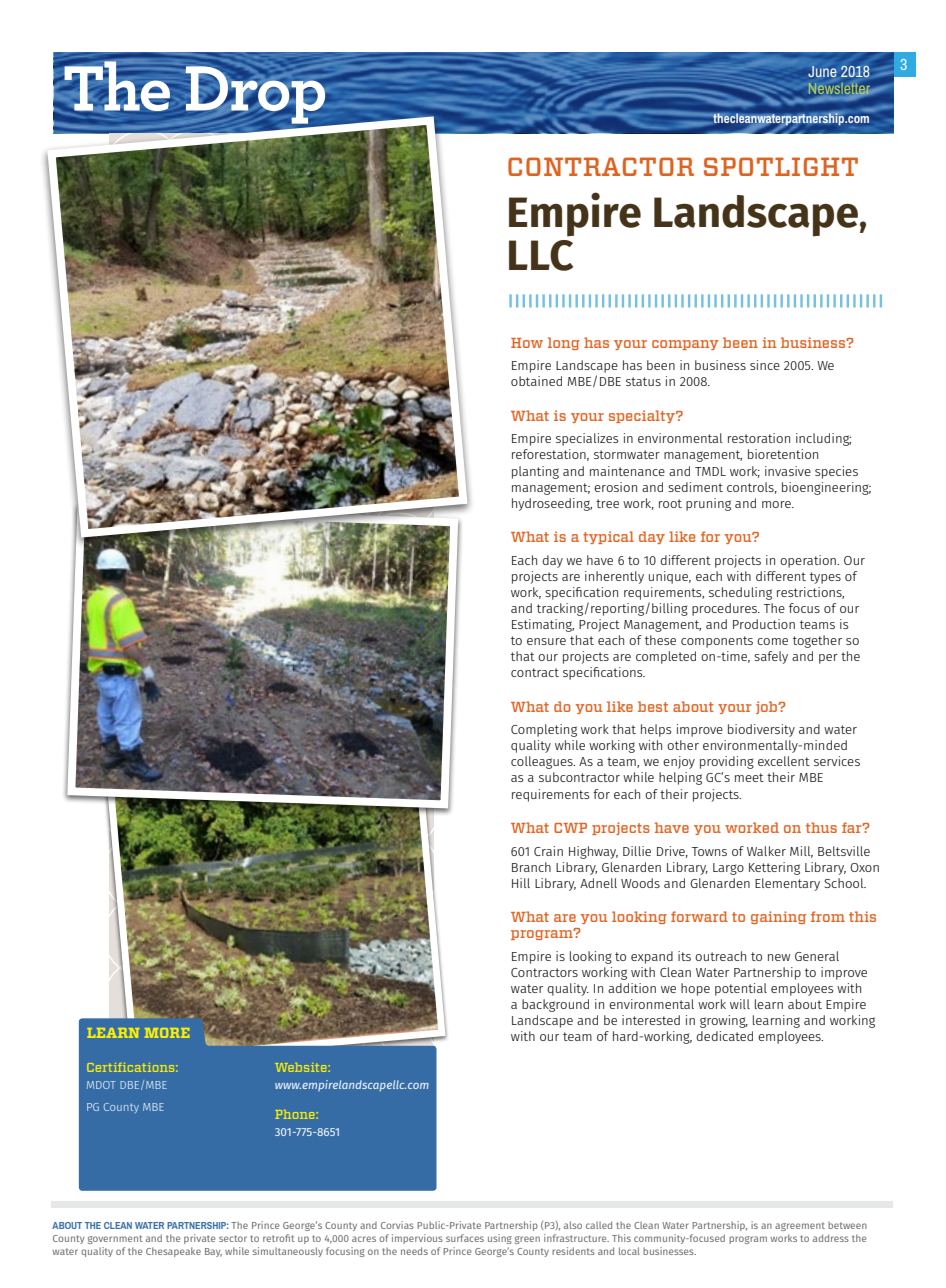 This screenshot has width=946, height=1288. What do you see at coordinates (771, 657) in the screenshot?
I see `safely` at bounding box center [771, 657].
